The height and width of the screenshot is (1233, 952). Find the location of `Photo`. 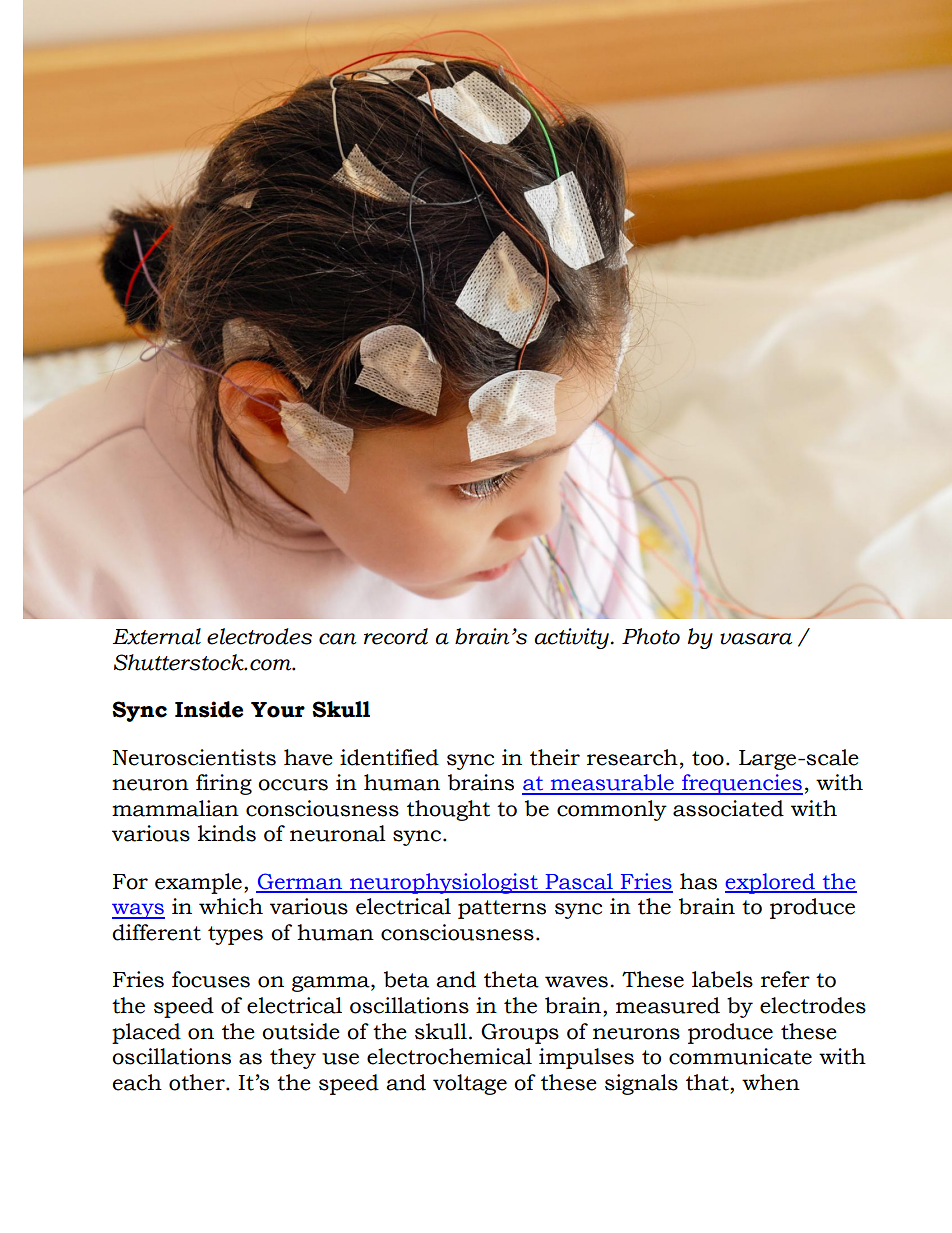

Photo is located at coordinates (651, 636).
